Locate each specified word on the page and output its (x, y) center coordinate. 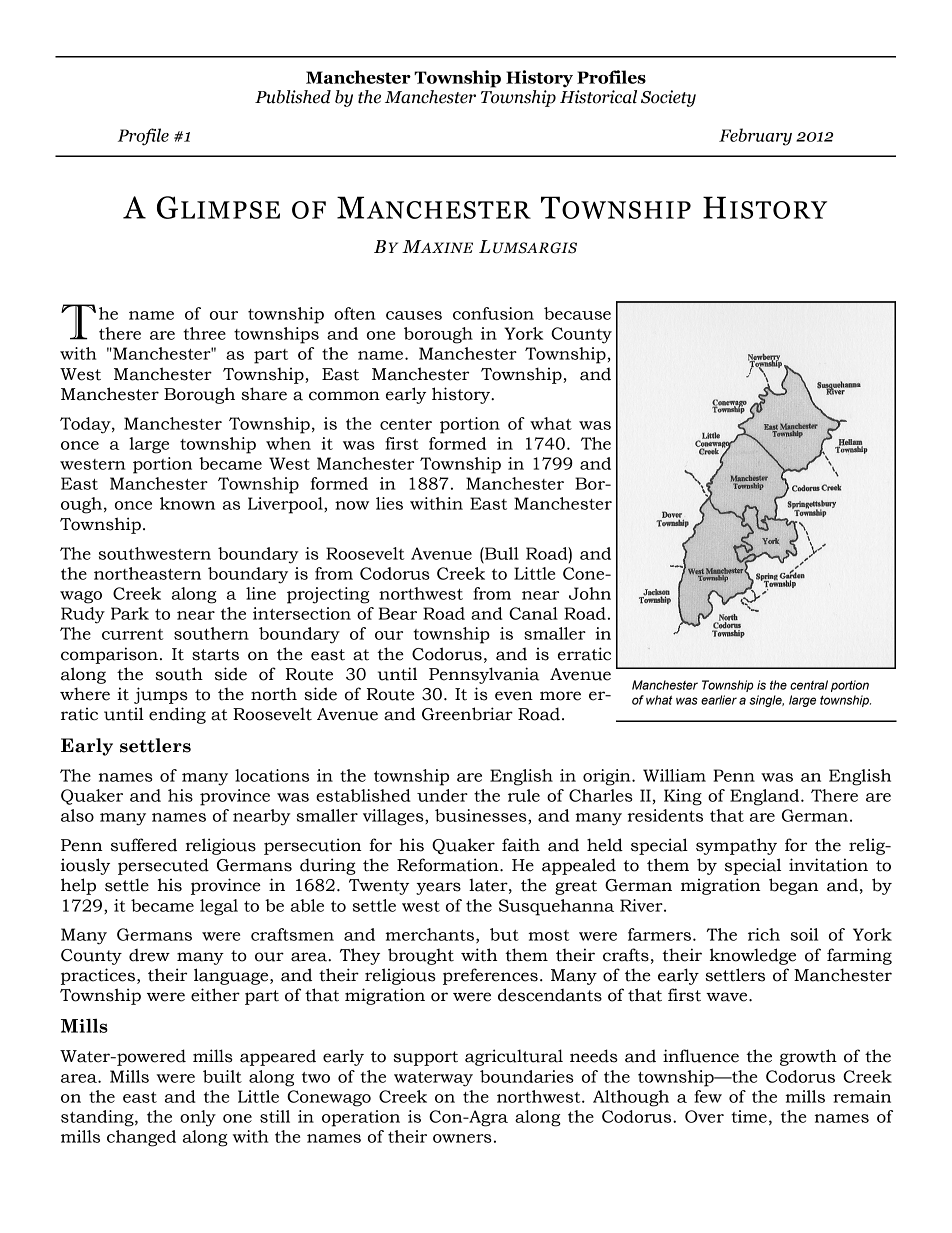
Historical (598, 95)
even (514, 696)
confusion (493, 313)
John (590, 593)
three (204, 333)
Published (293, 97)
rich (764, 934)
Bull (501, 553)
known (187, 503)
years (438, 888)
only (198, 1118)
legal (219, 907)
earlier (719, 700)
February (755, 137)
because (577, 313)
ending (177, 715)
